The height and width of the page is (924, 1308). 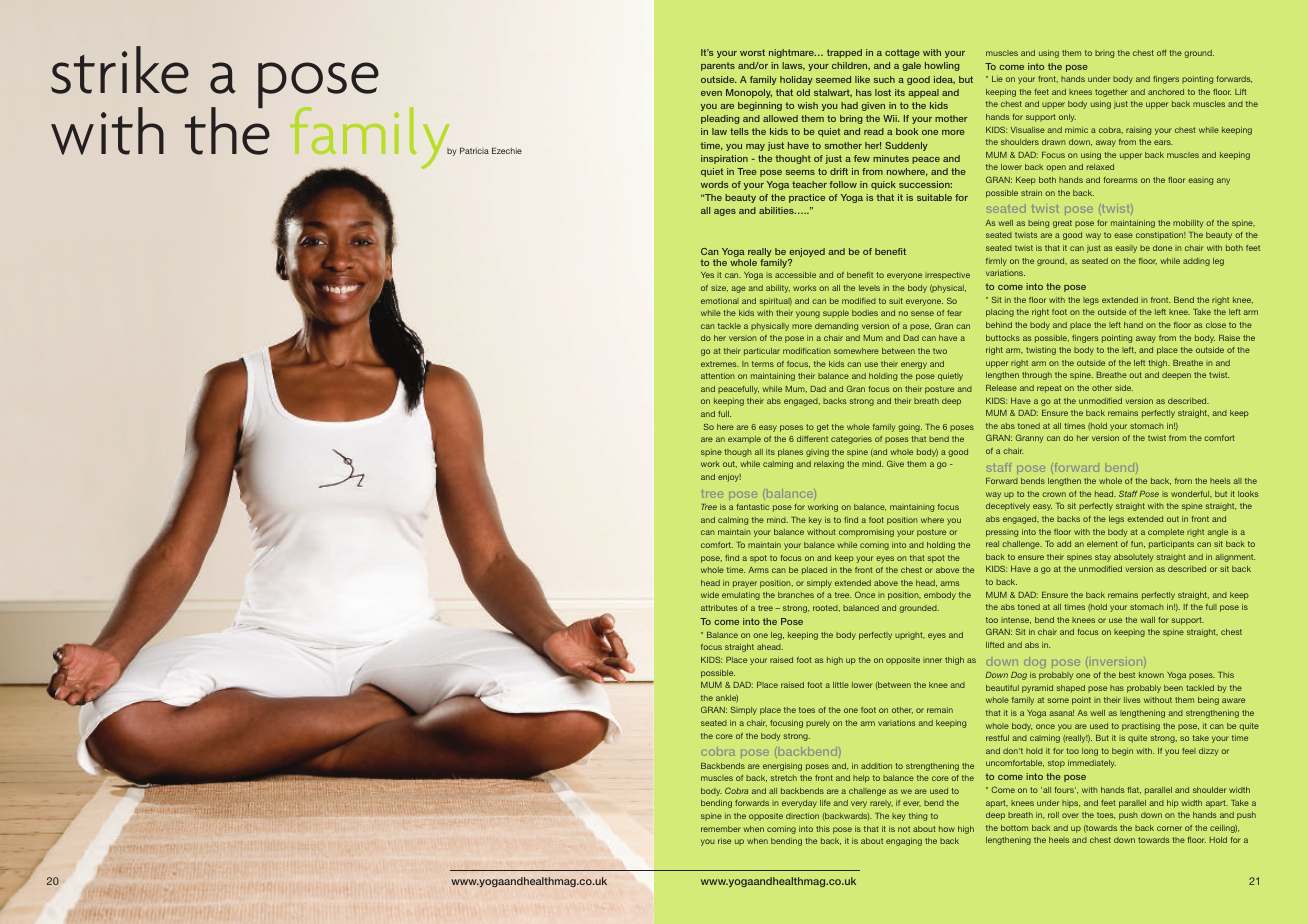 I want to click on example, so click(x=744, y=439).
